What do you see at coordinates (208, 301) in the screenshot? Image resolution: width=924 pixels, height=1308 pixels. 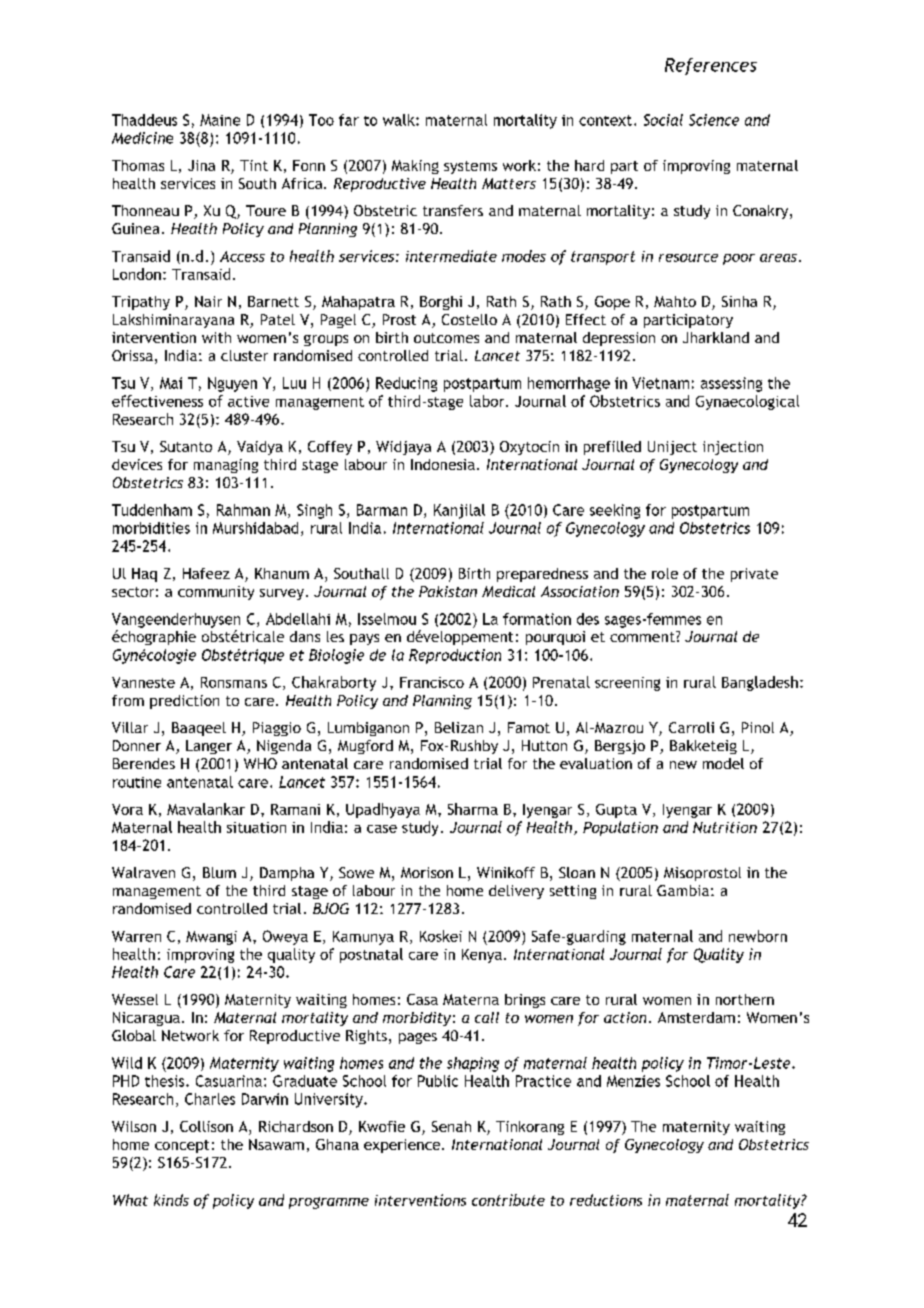 I see `Nair` at bounding box center [208, 301].
